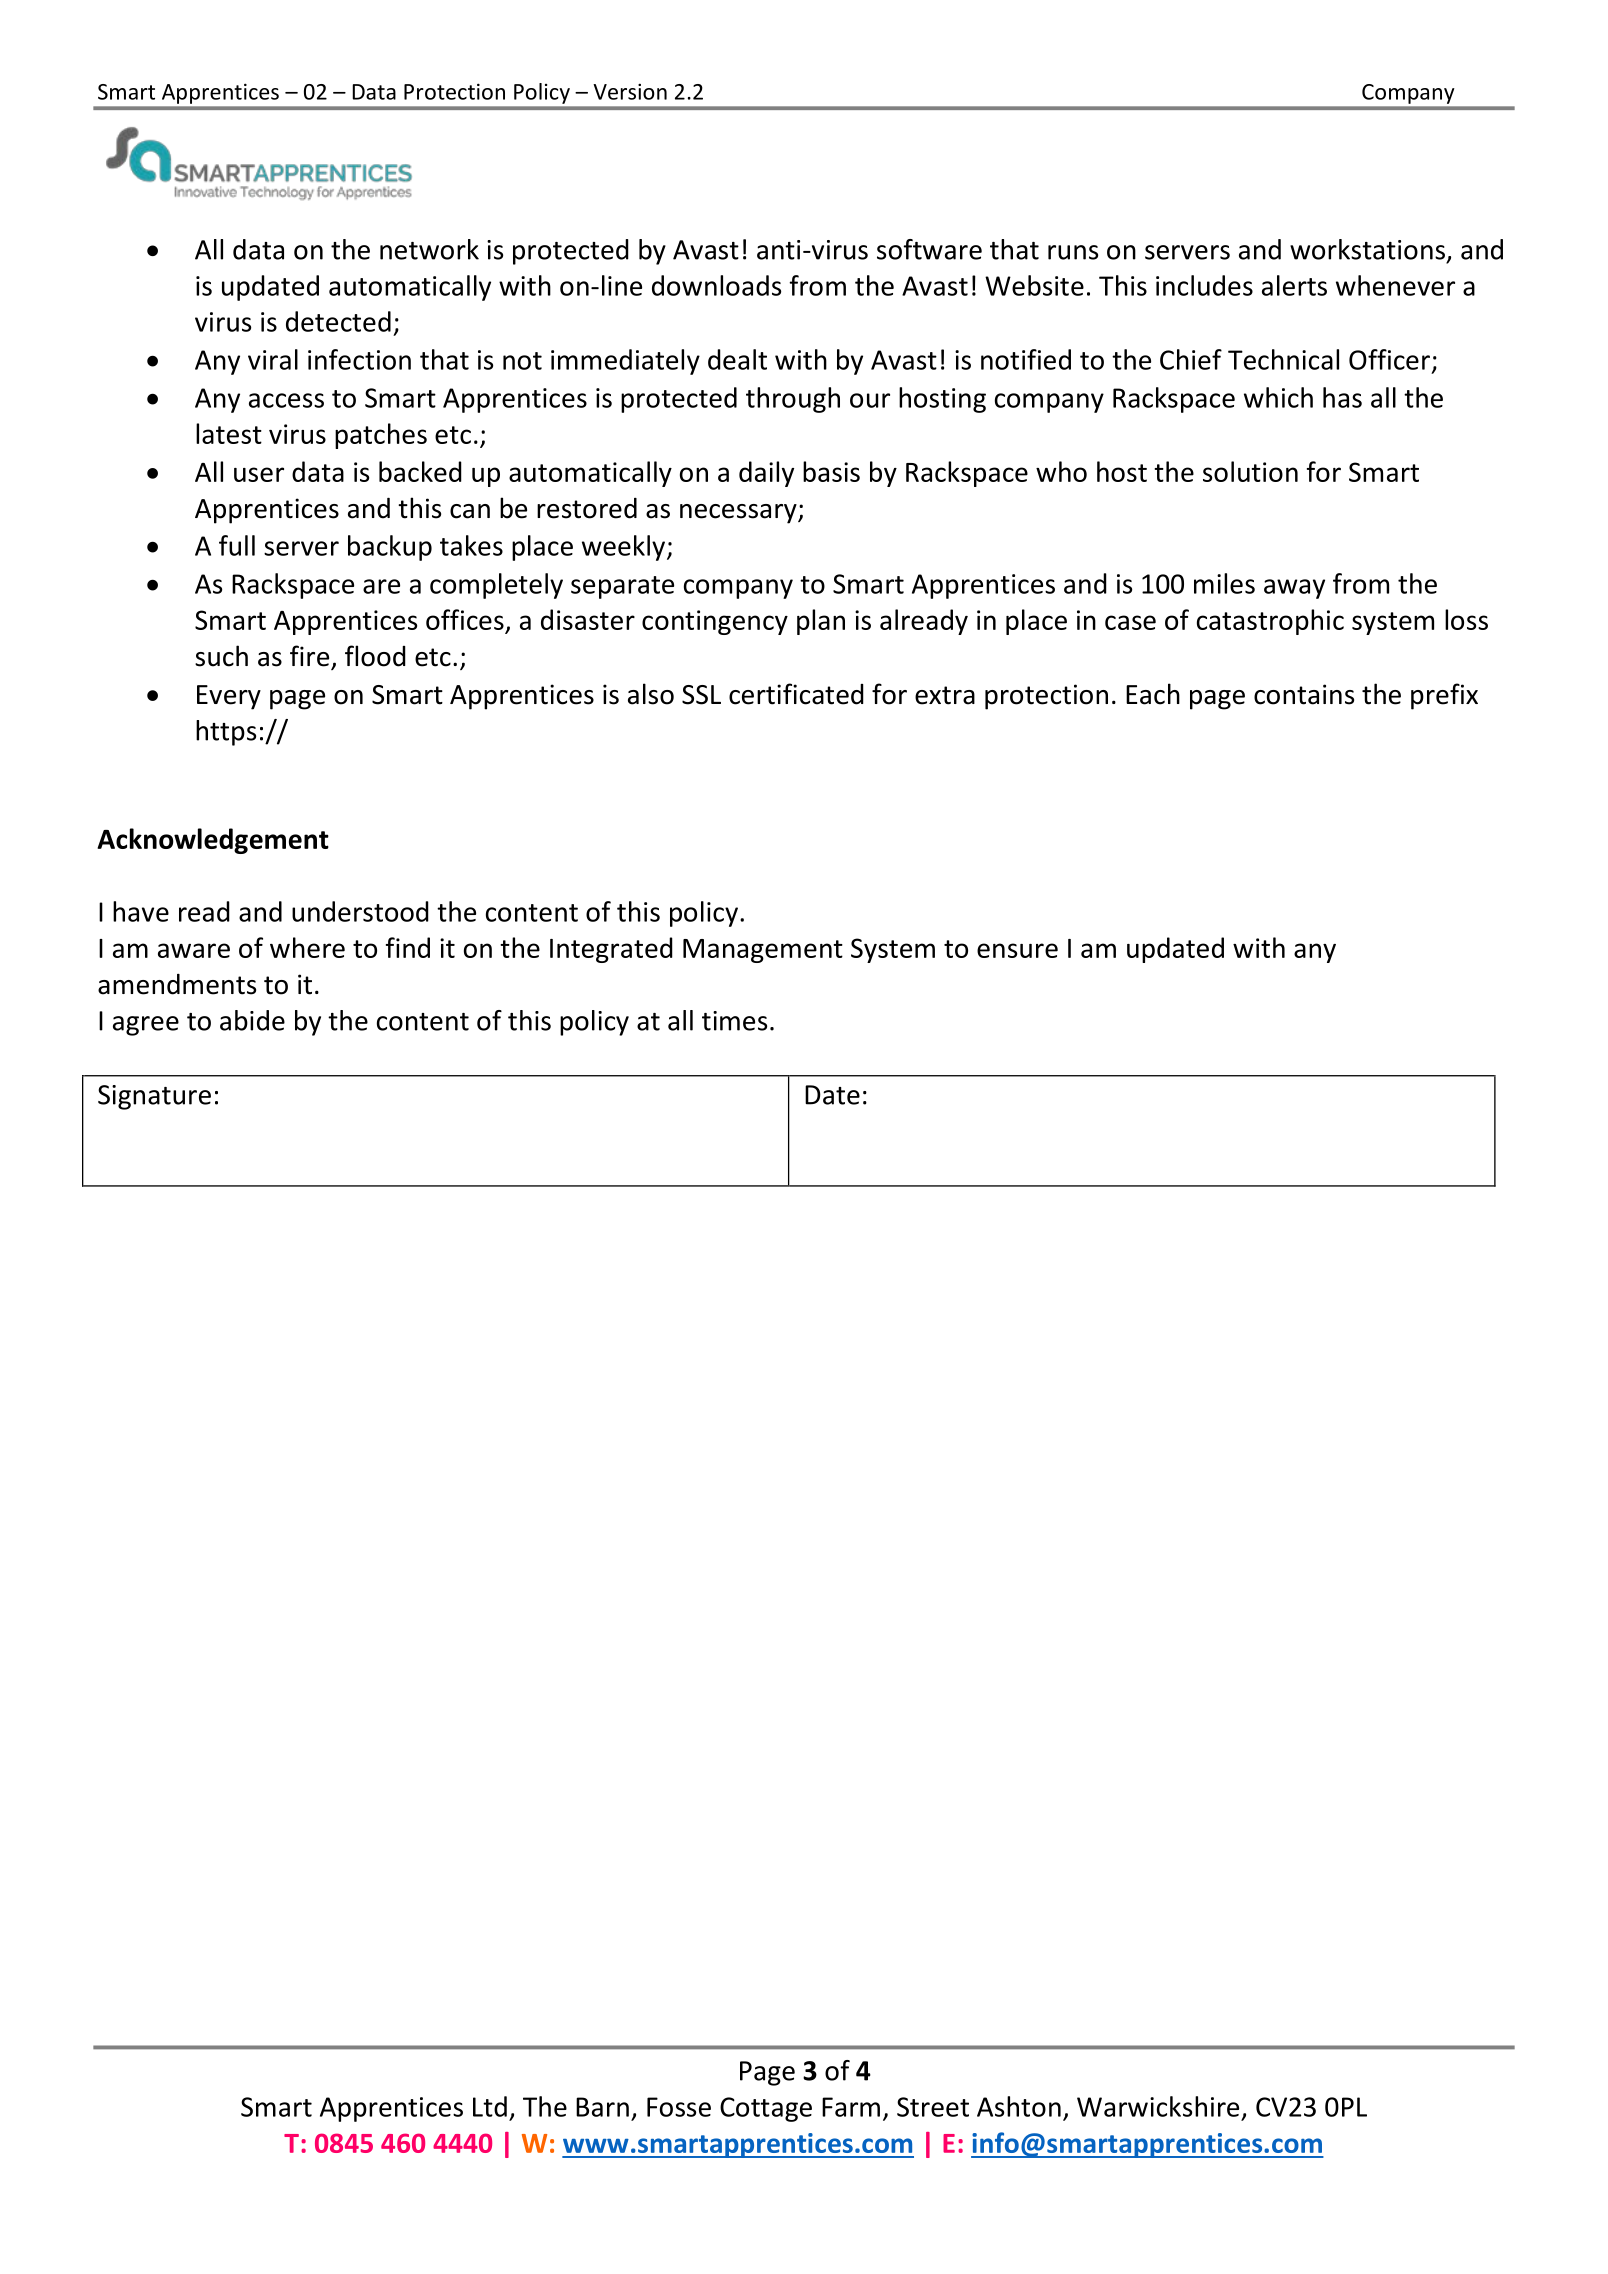  Describe the element at coordinates (490, 2106) in the screenshot. I see `Ltd` at that location.
